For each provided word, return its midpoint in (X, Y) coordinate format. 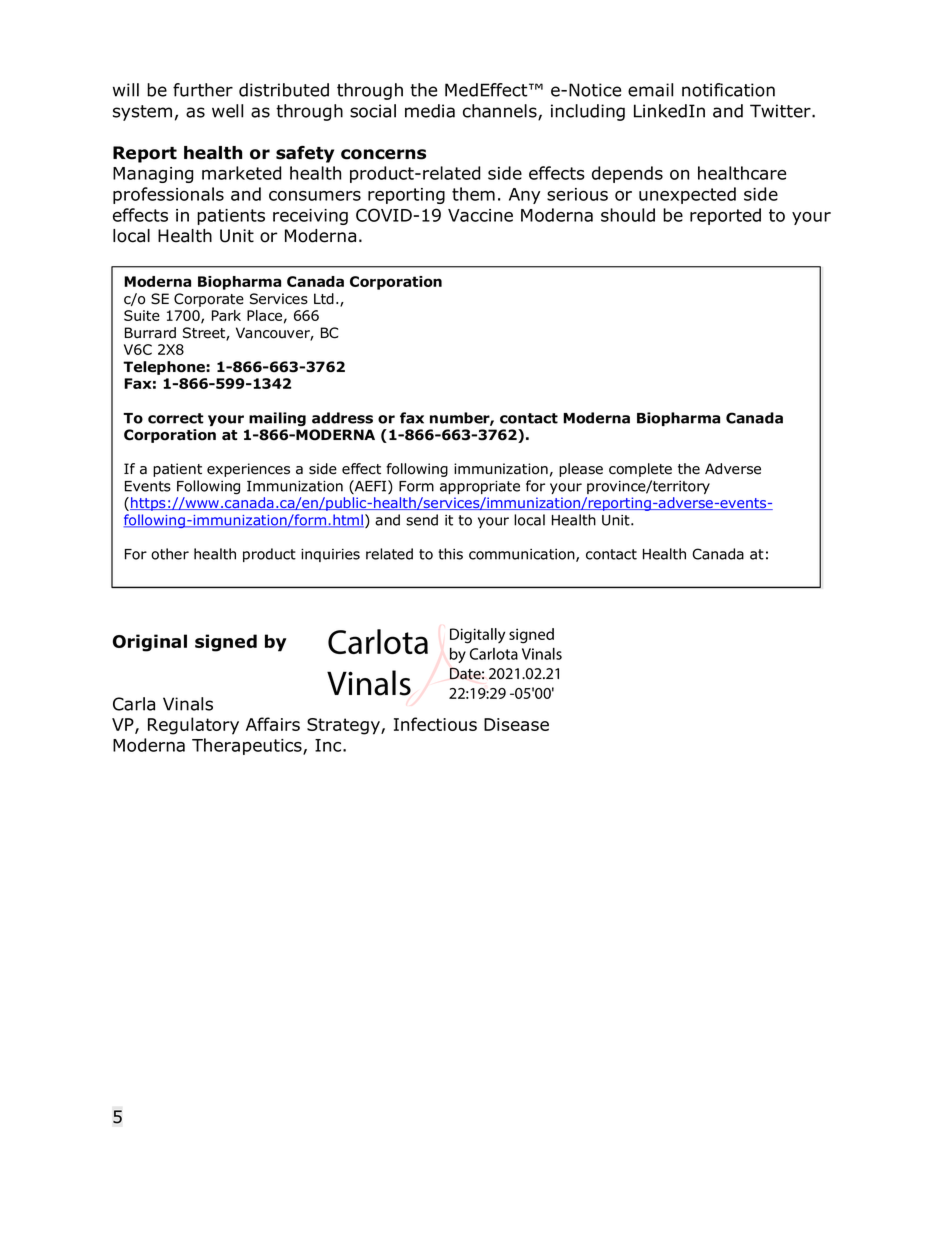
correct (176, 418)
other (170, 554)
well (227, 111)
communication (523, 555)
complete (640, 470)
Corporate (209, 300)
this (450, 554)
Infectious (435, 724)
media (430, 111)
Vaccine (480, 215)
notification (728, 90)
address (342, 418)
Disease (516, 724)
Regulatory (193, 726)
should (628, 215)
